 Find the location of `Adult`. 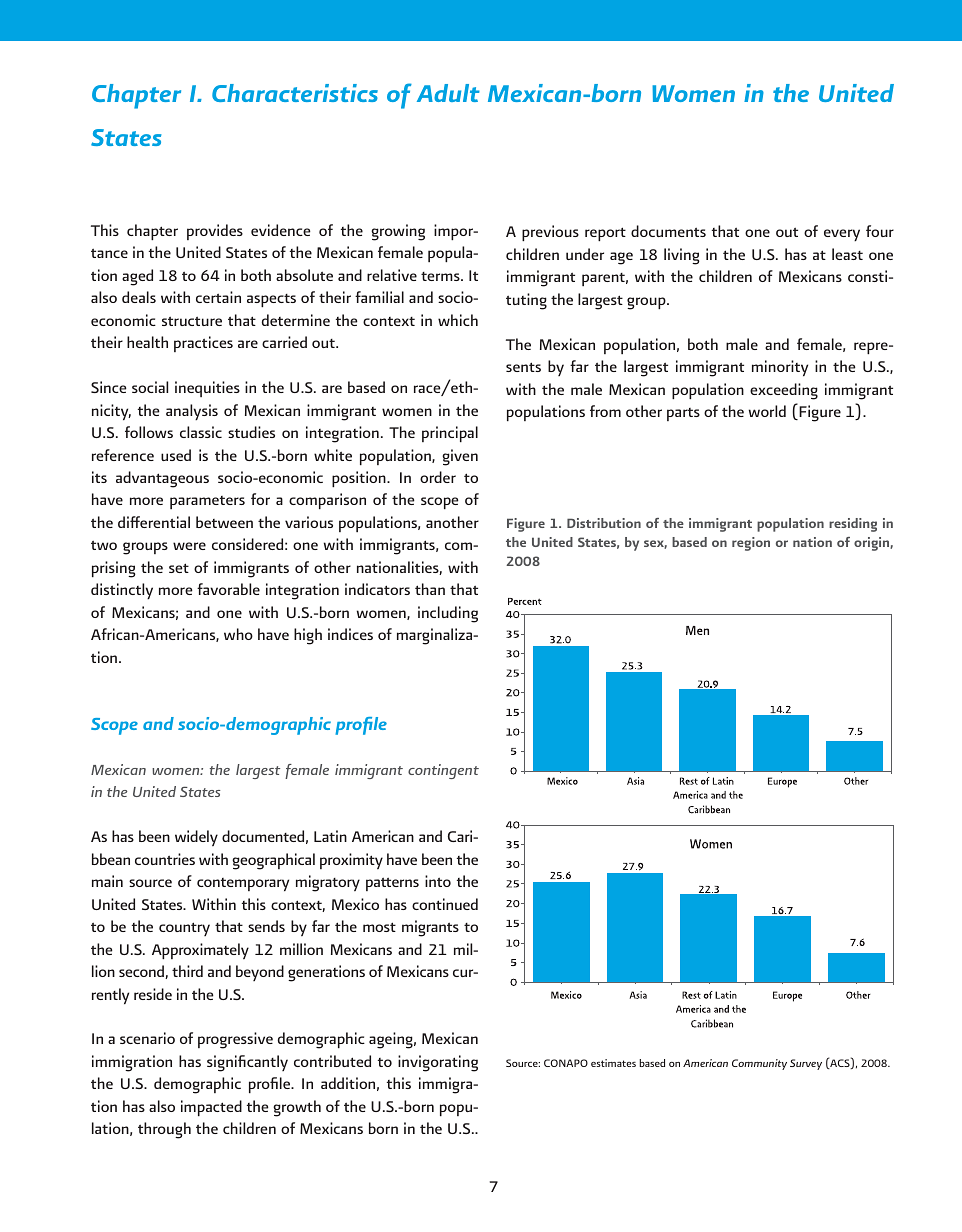

Adult is located at coordinates (448, 93).
